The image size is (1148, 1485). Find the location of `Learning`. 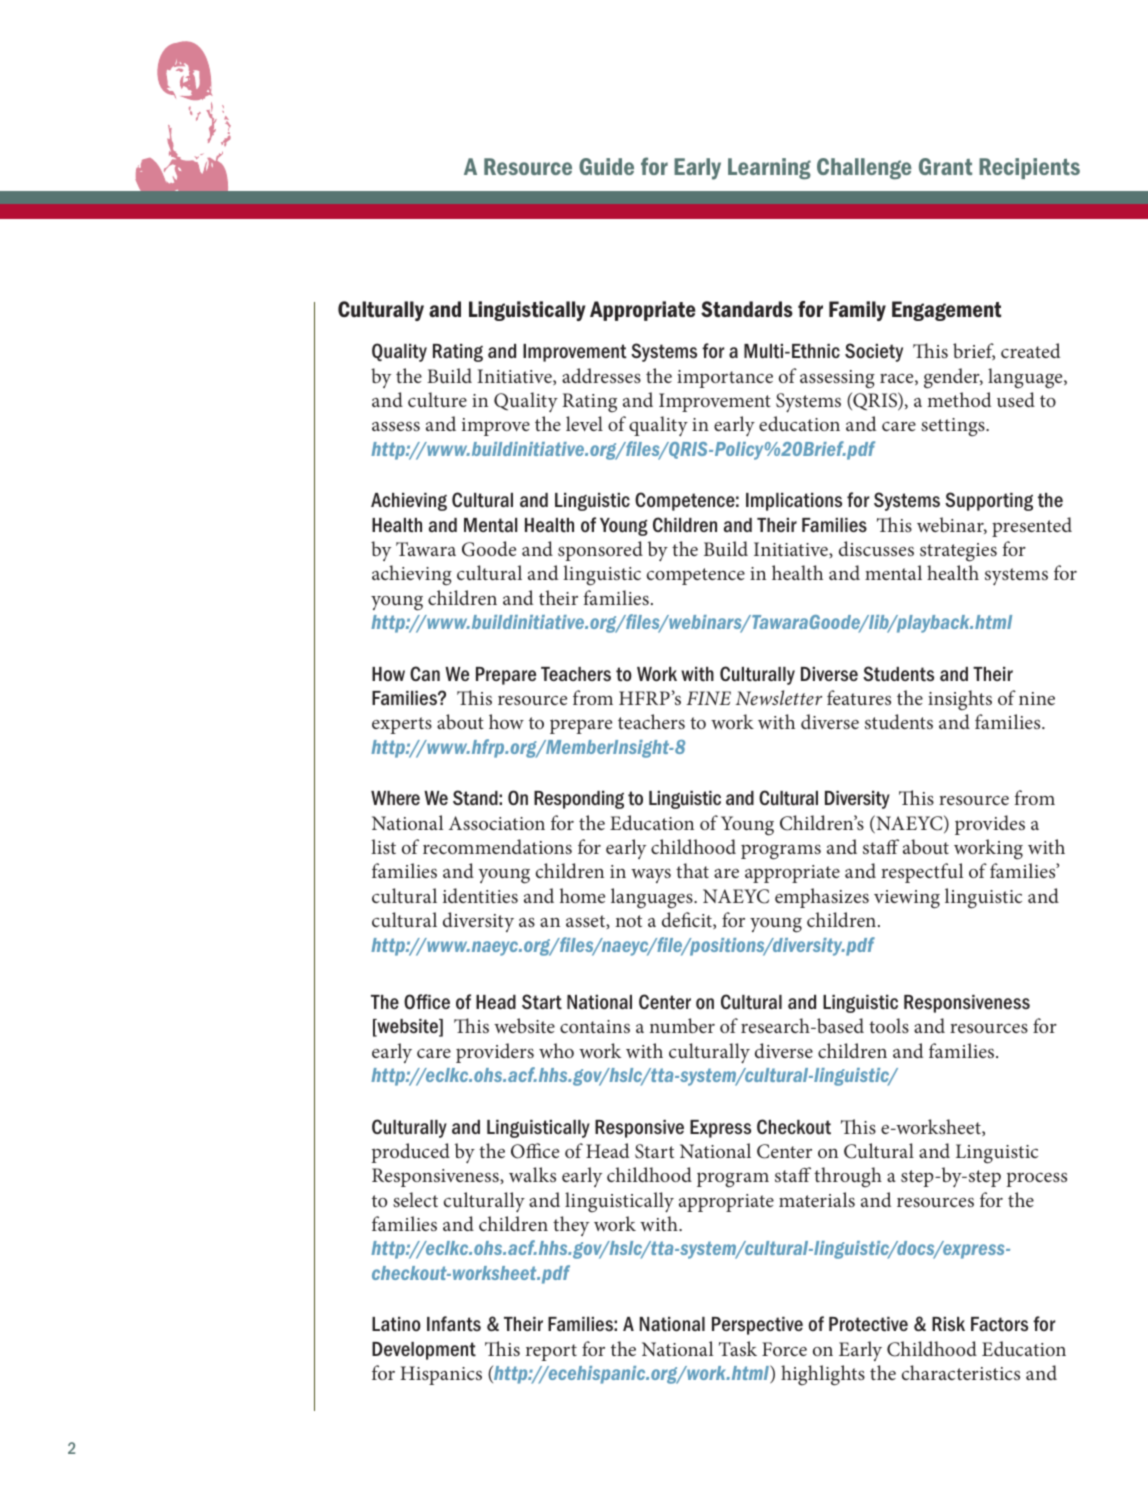

Learning is located at coordinates (769, 169).
